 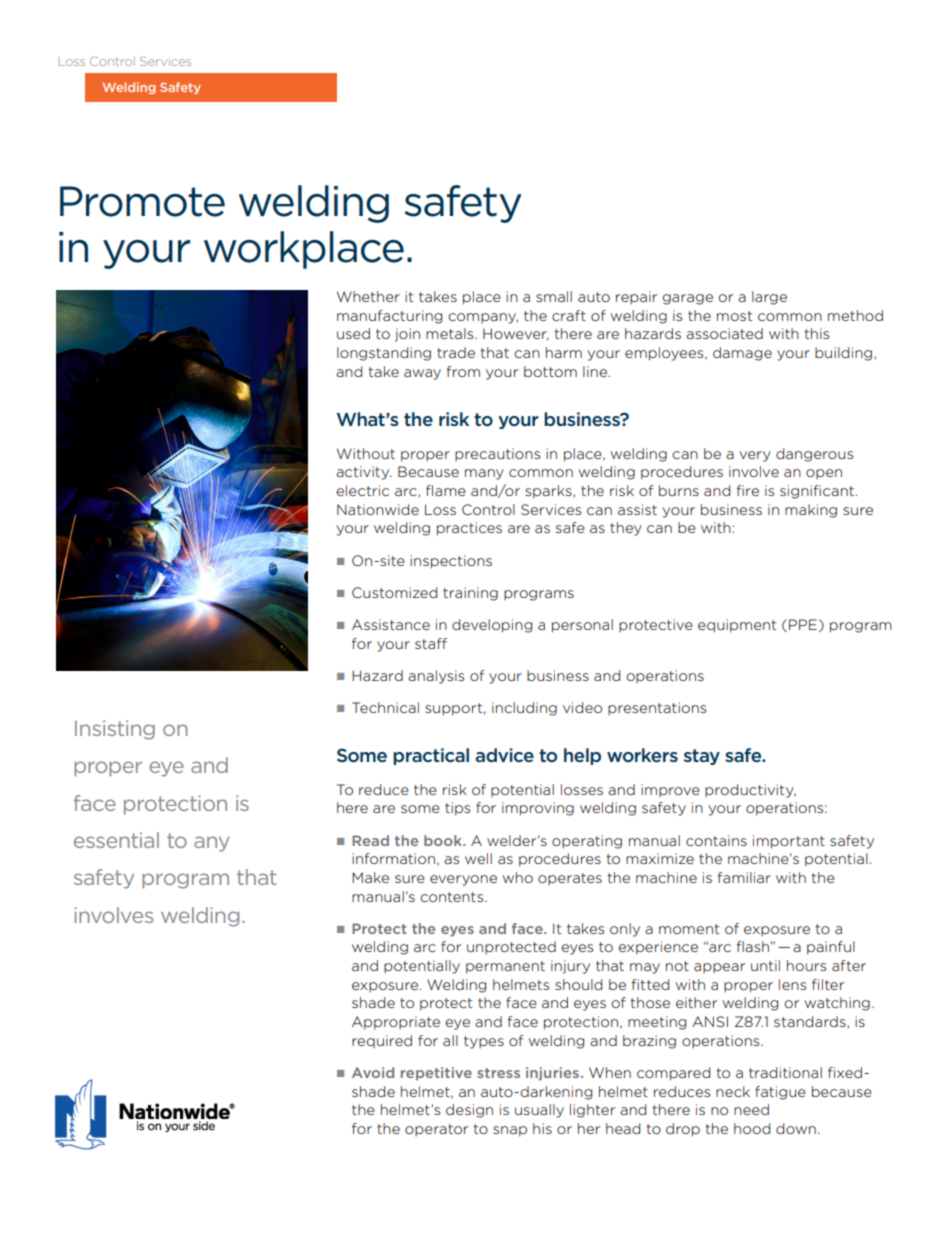 What do you see at coordinates (116, 840) in the screenshot?
I see `essential` at bounding box center [116, 840].
